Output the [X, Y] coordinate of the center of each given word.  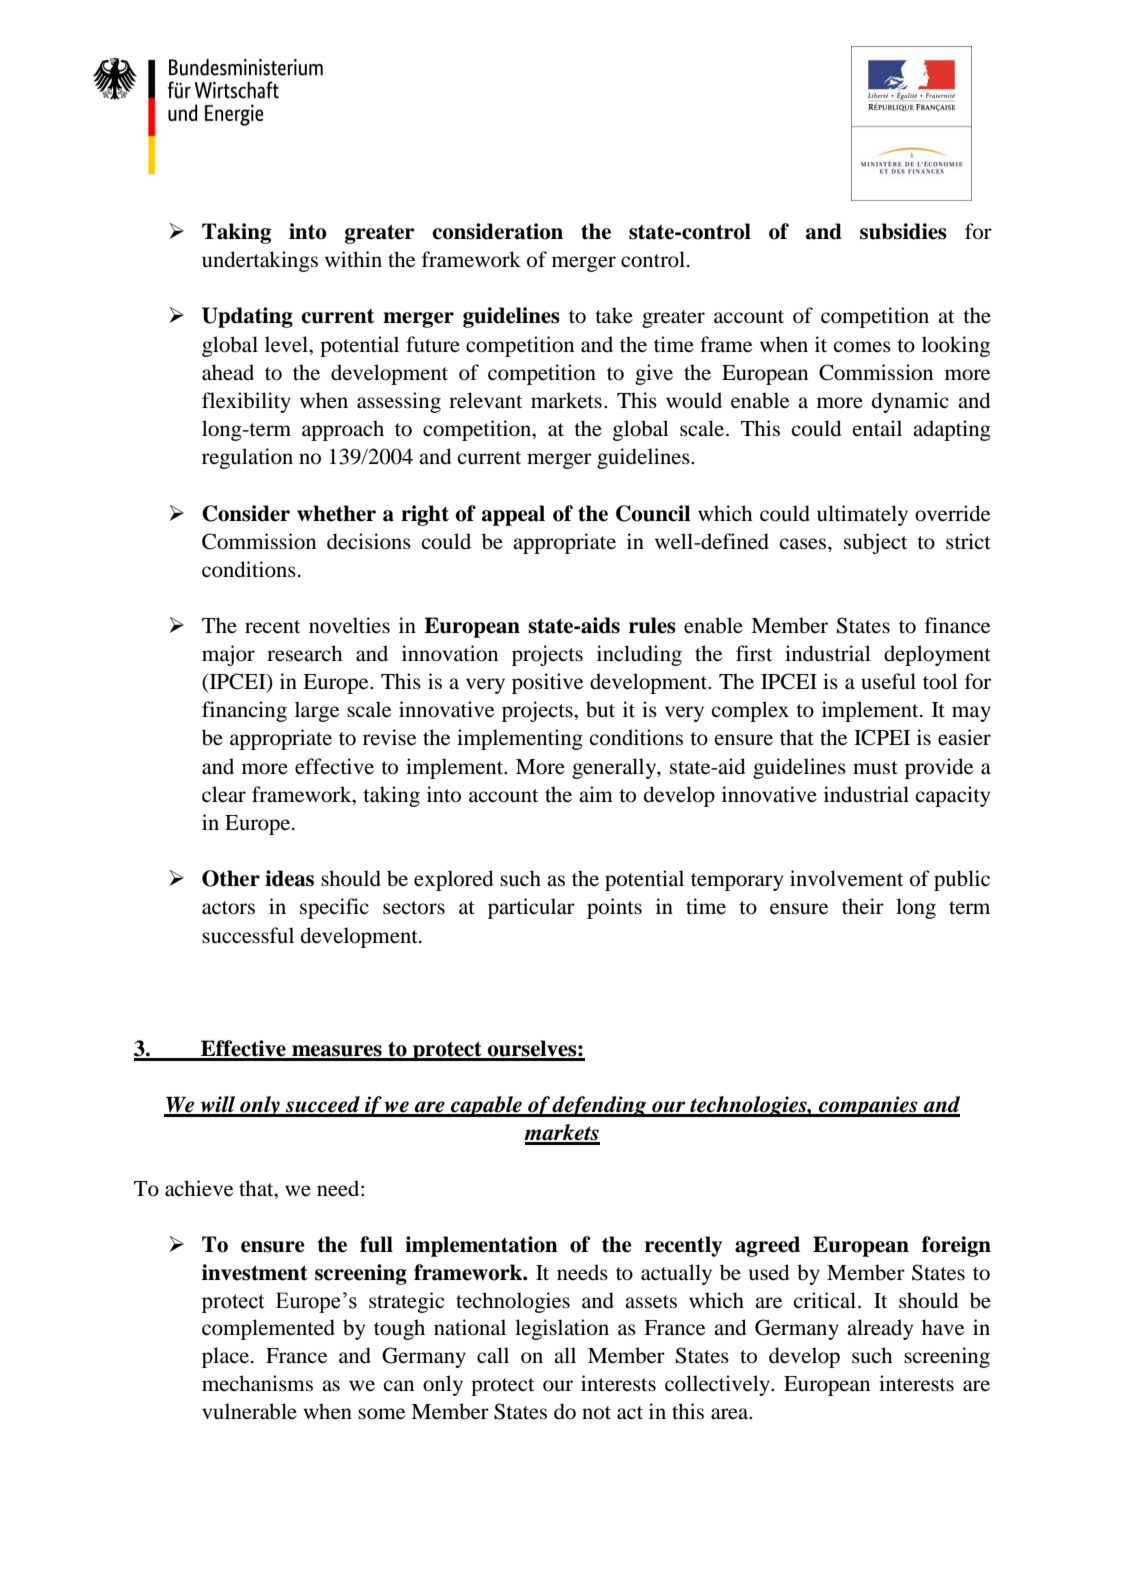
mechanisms [257, 1383]
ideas [289, 878]
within [353, 259]
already [880, 1329]
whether [336, 513]
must [875, 768]
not [596, 1413]
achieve [199, 1188]
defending [600, 1106]
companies [868, 1106]
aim [596, 794]
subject [875, 543]
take [614, 315]
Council [653, 513]
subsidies [903, 231]
